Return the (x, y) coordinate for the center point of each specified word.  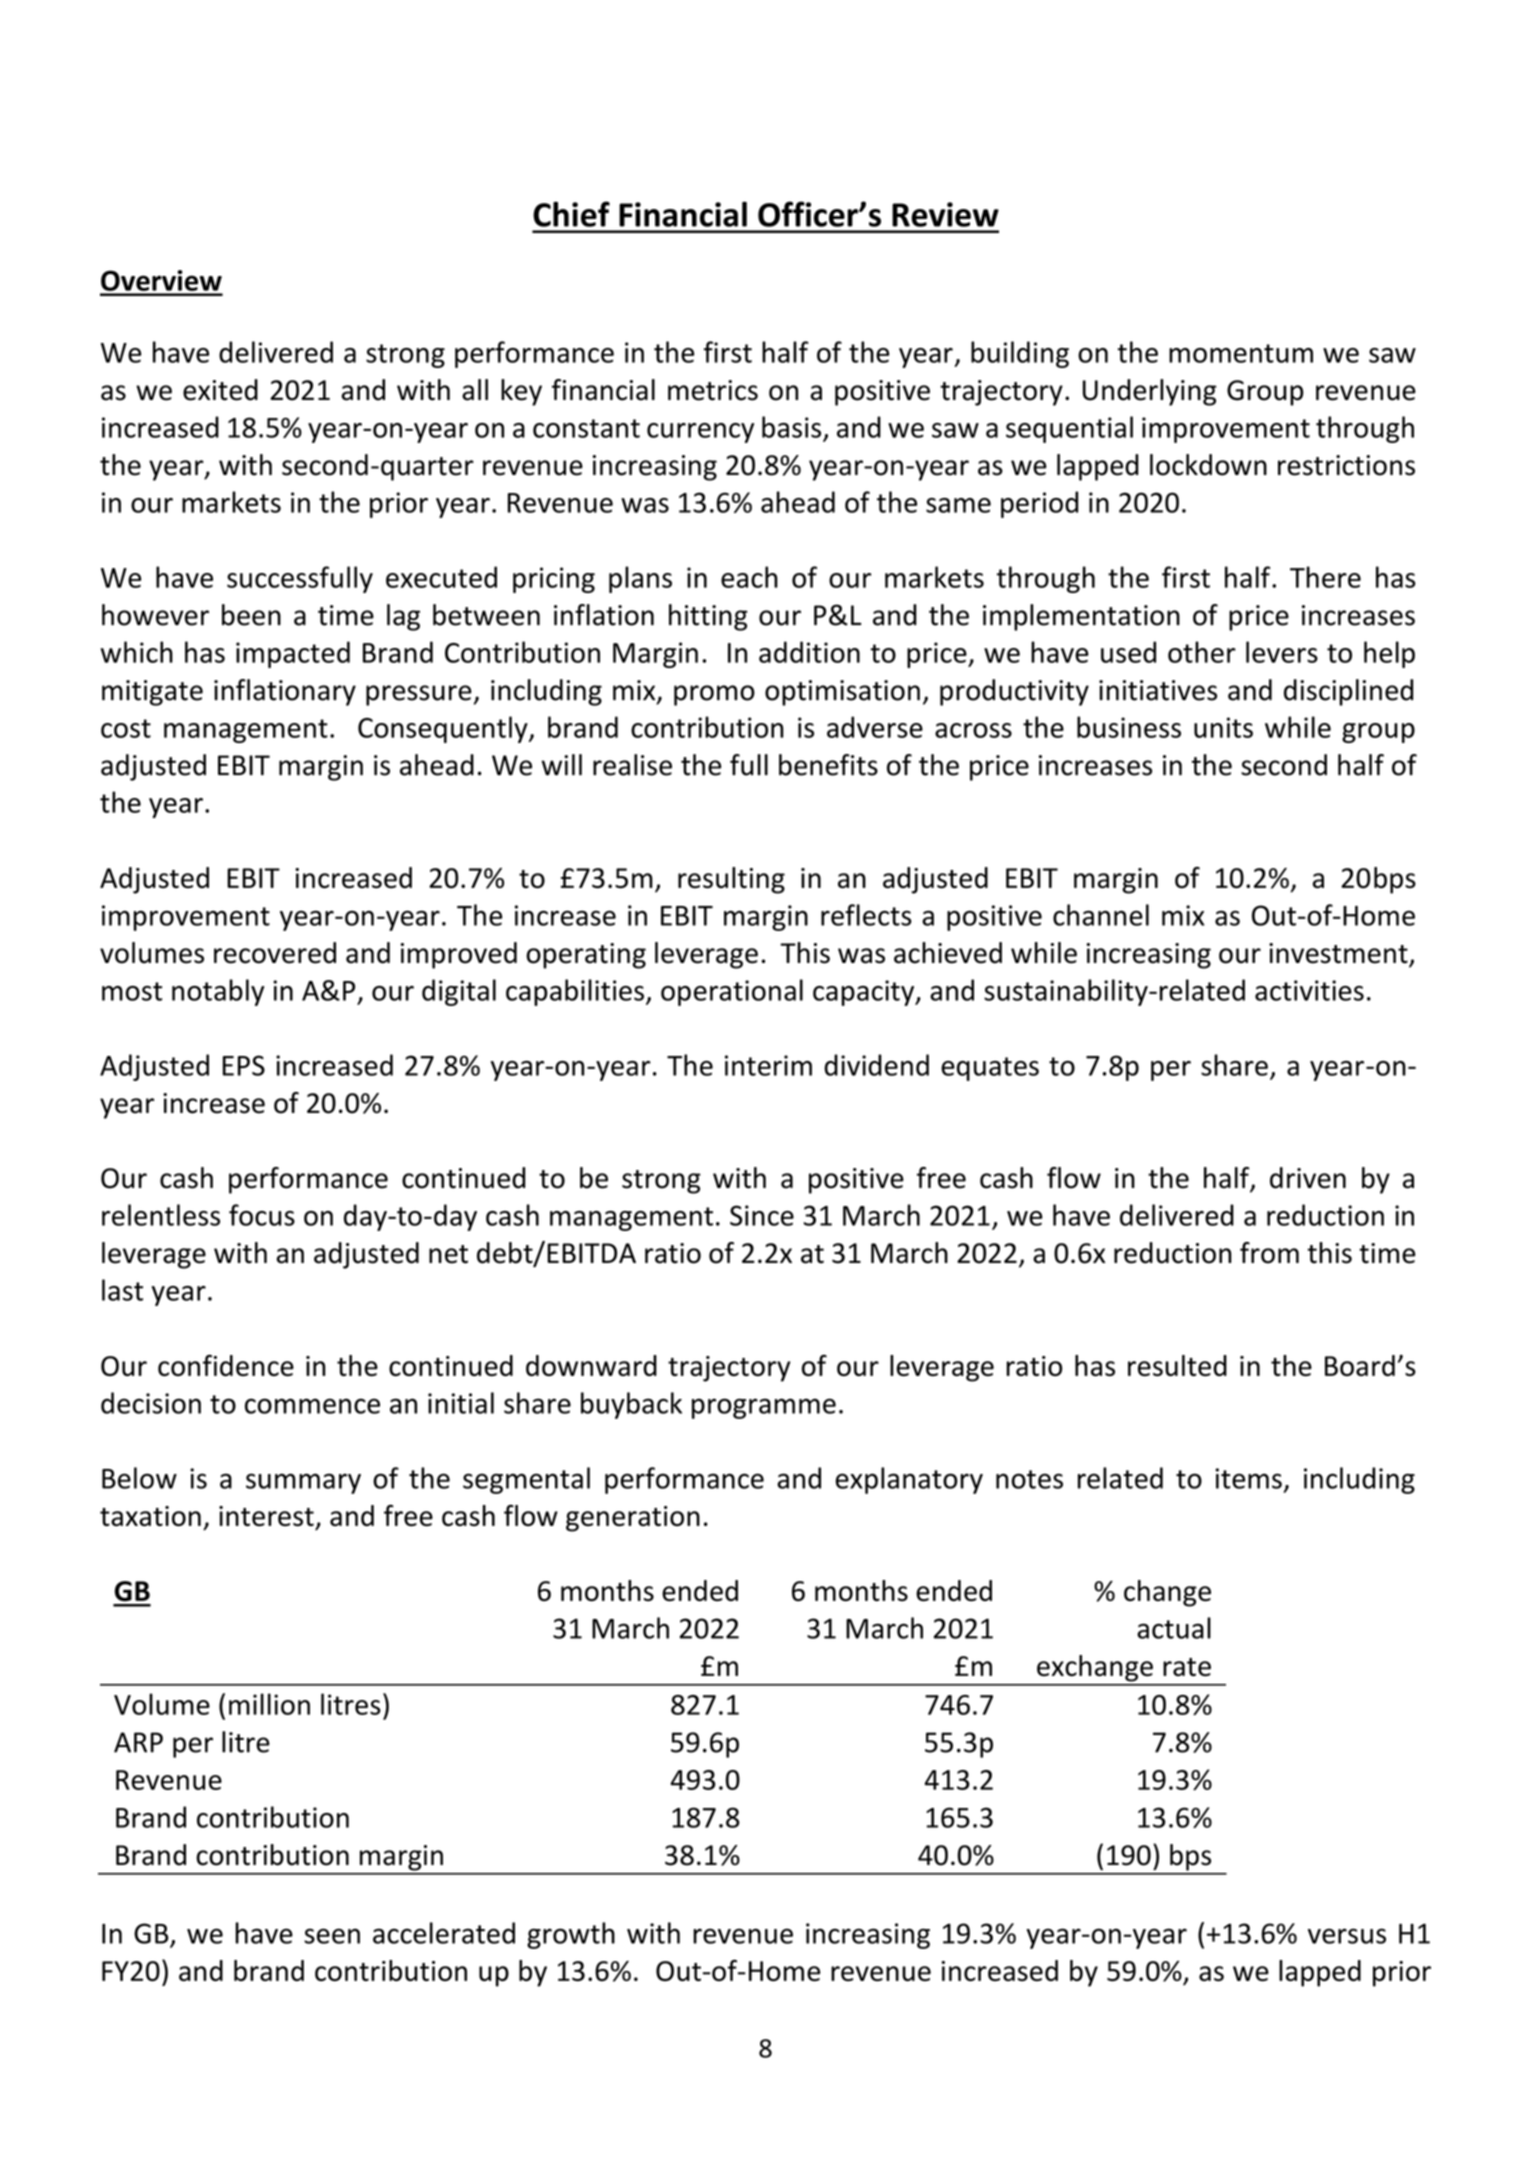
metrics (713, 390)
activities (1309, 990)
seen (332, 1936)
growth (571, 1935)
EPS (244, 1065)
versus (1347, 1936)
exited (220, 390)
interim (768, 1065)
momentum (1241, 353)
